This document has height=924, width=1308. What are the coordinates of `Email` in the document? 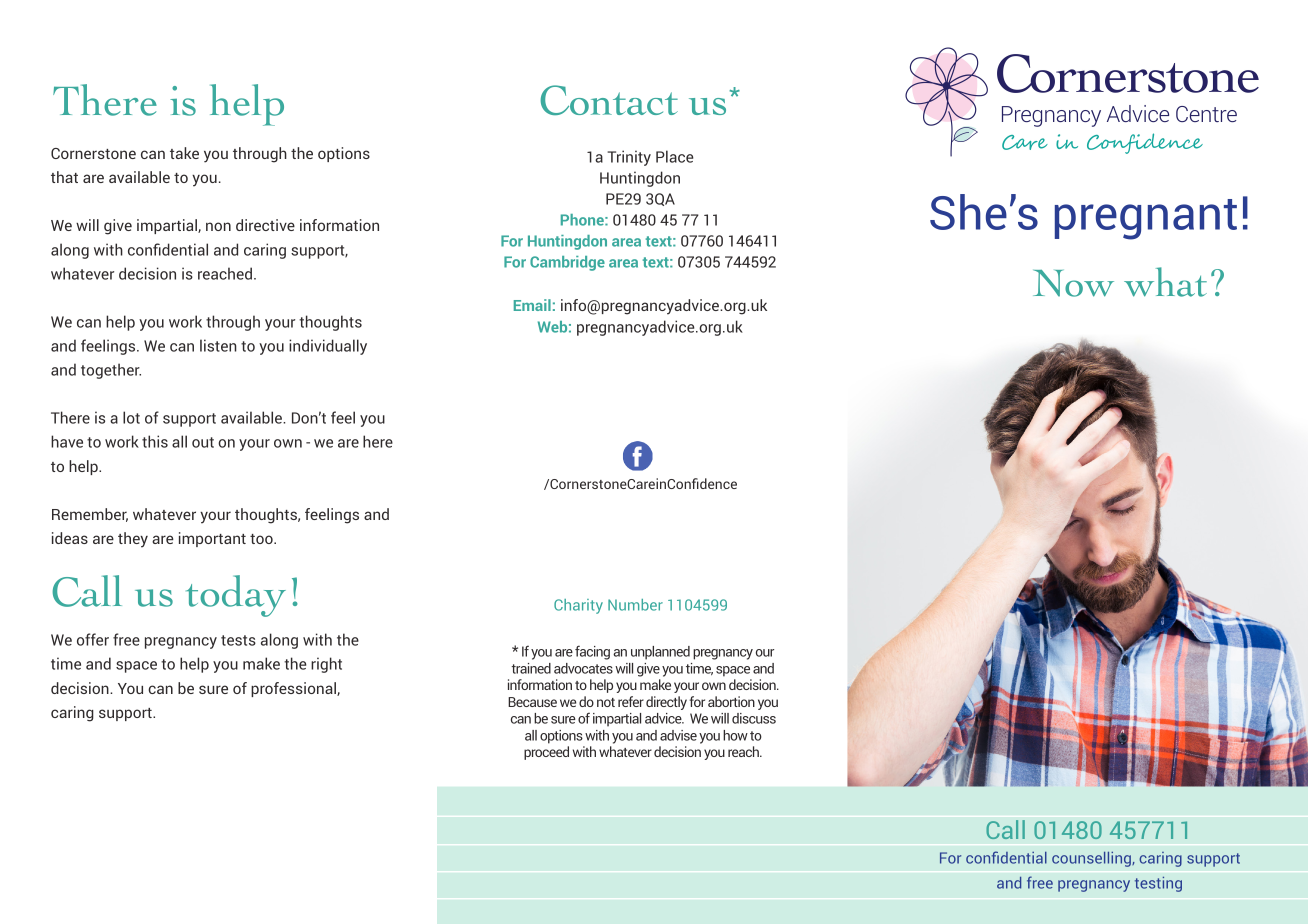 It's located at (532, 305).
